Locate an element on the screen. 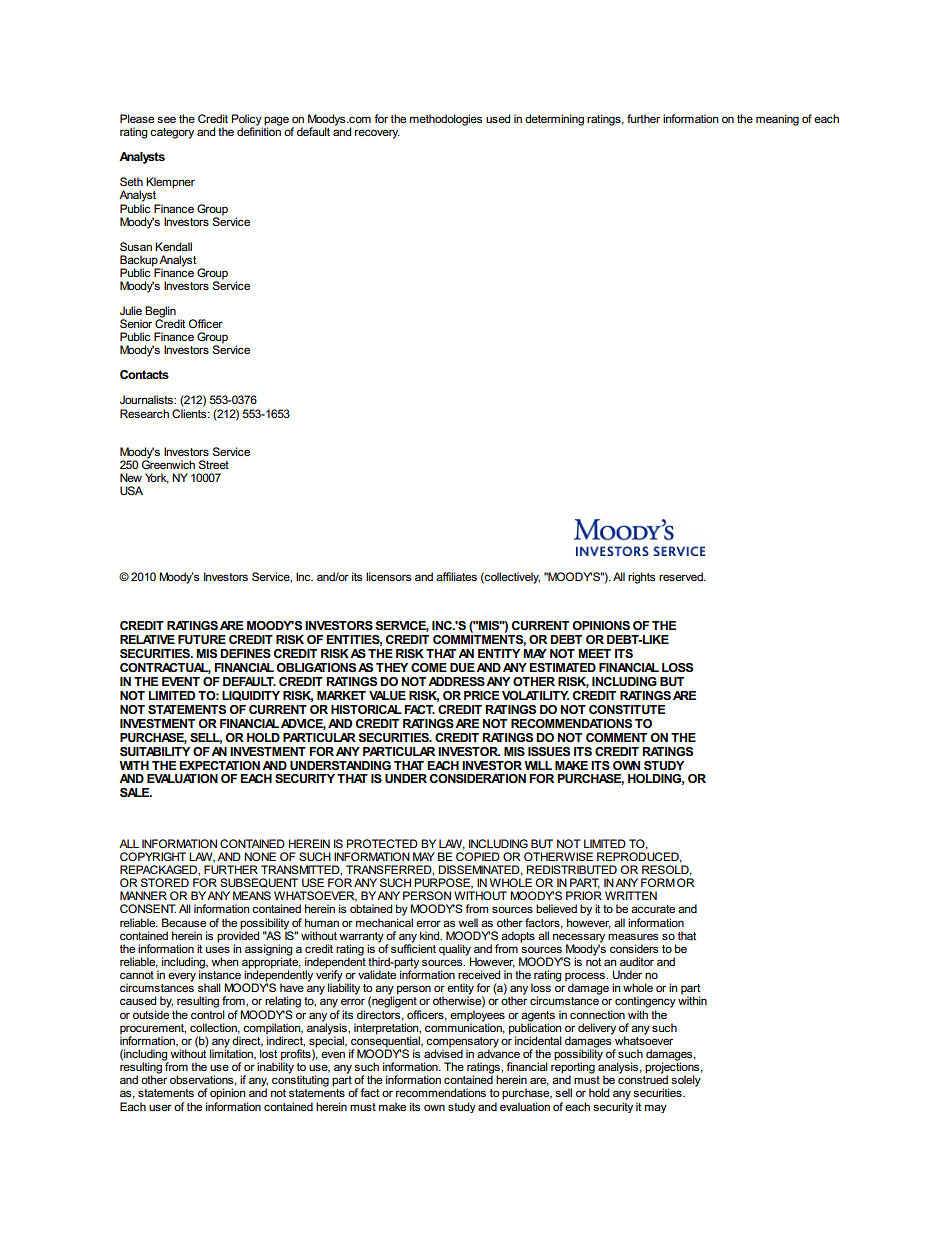  meaning is located at coordinates (777, 120).
